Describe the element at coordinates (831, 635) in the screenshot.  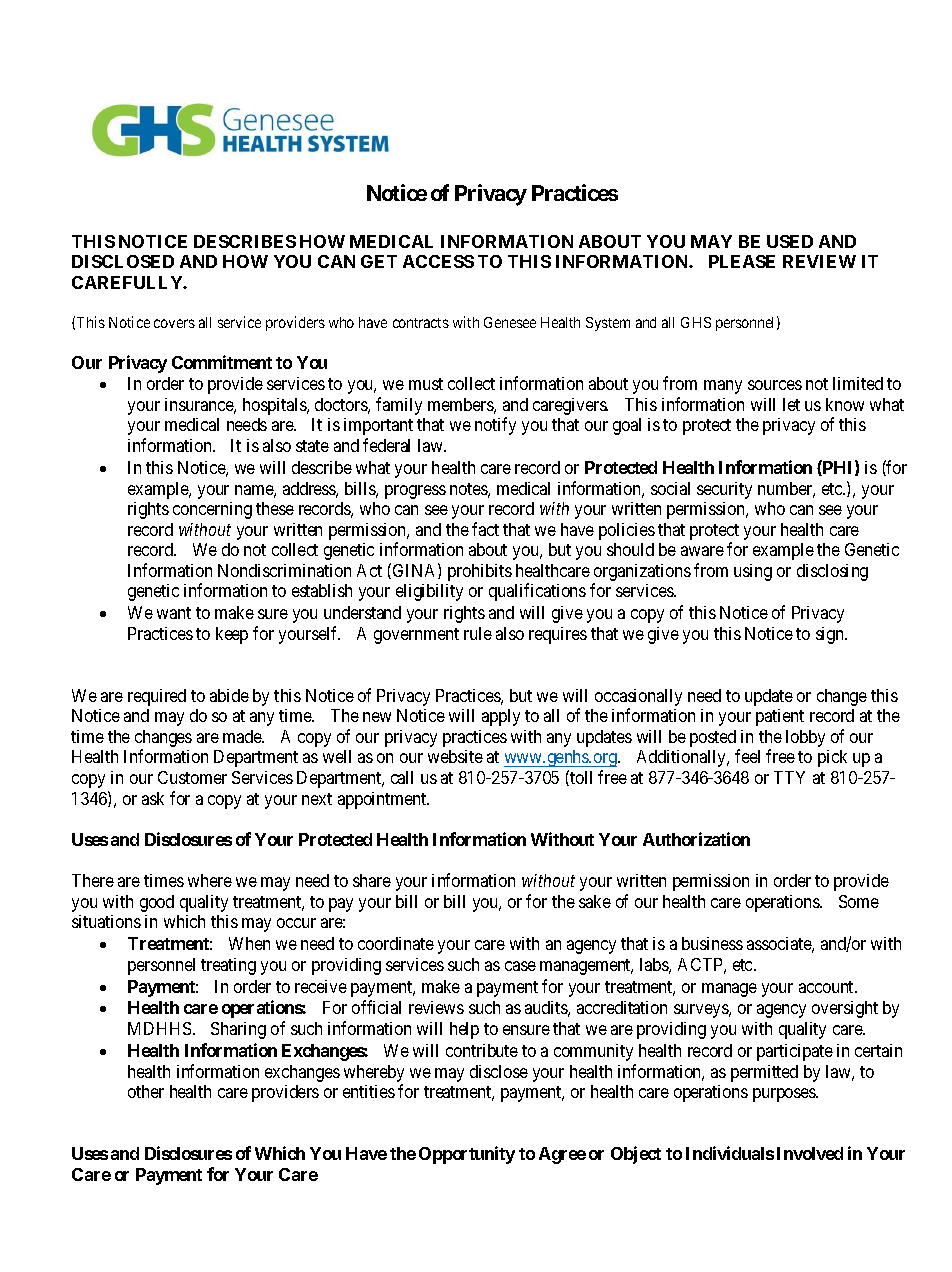
I see `sign` at that location.
